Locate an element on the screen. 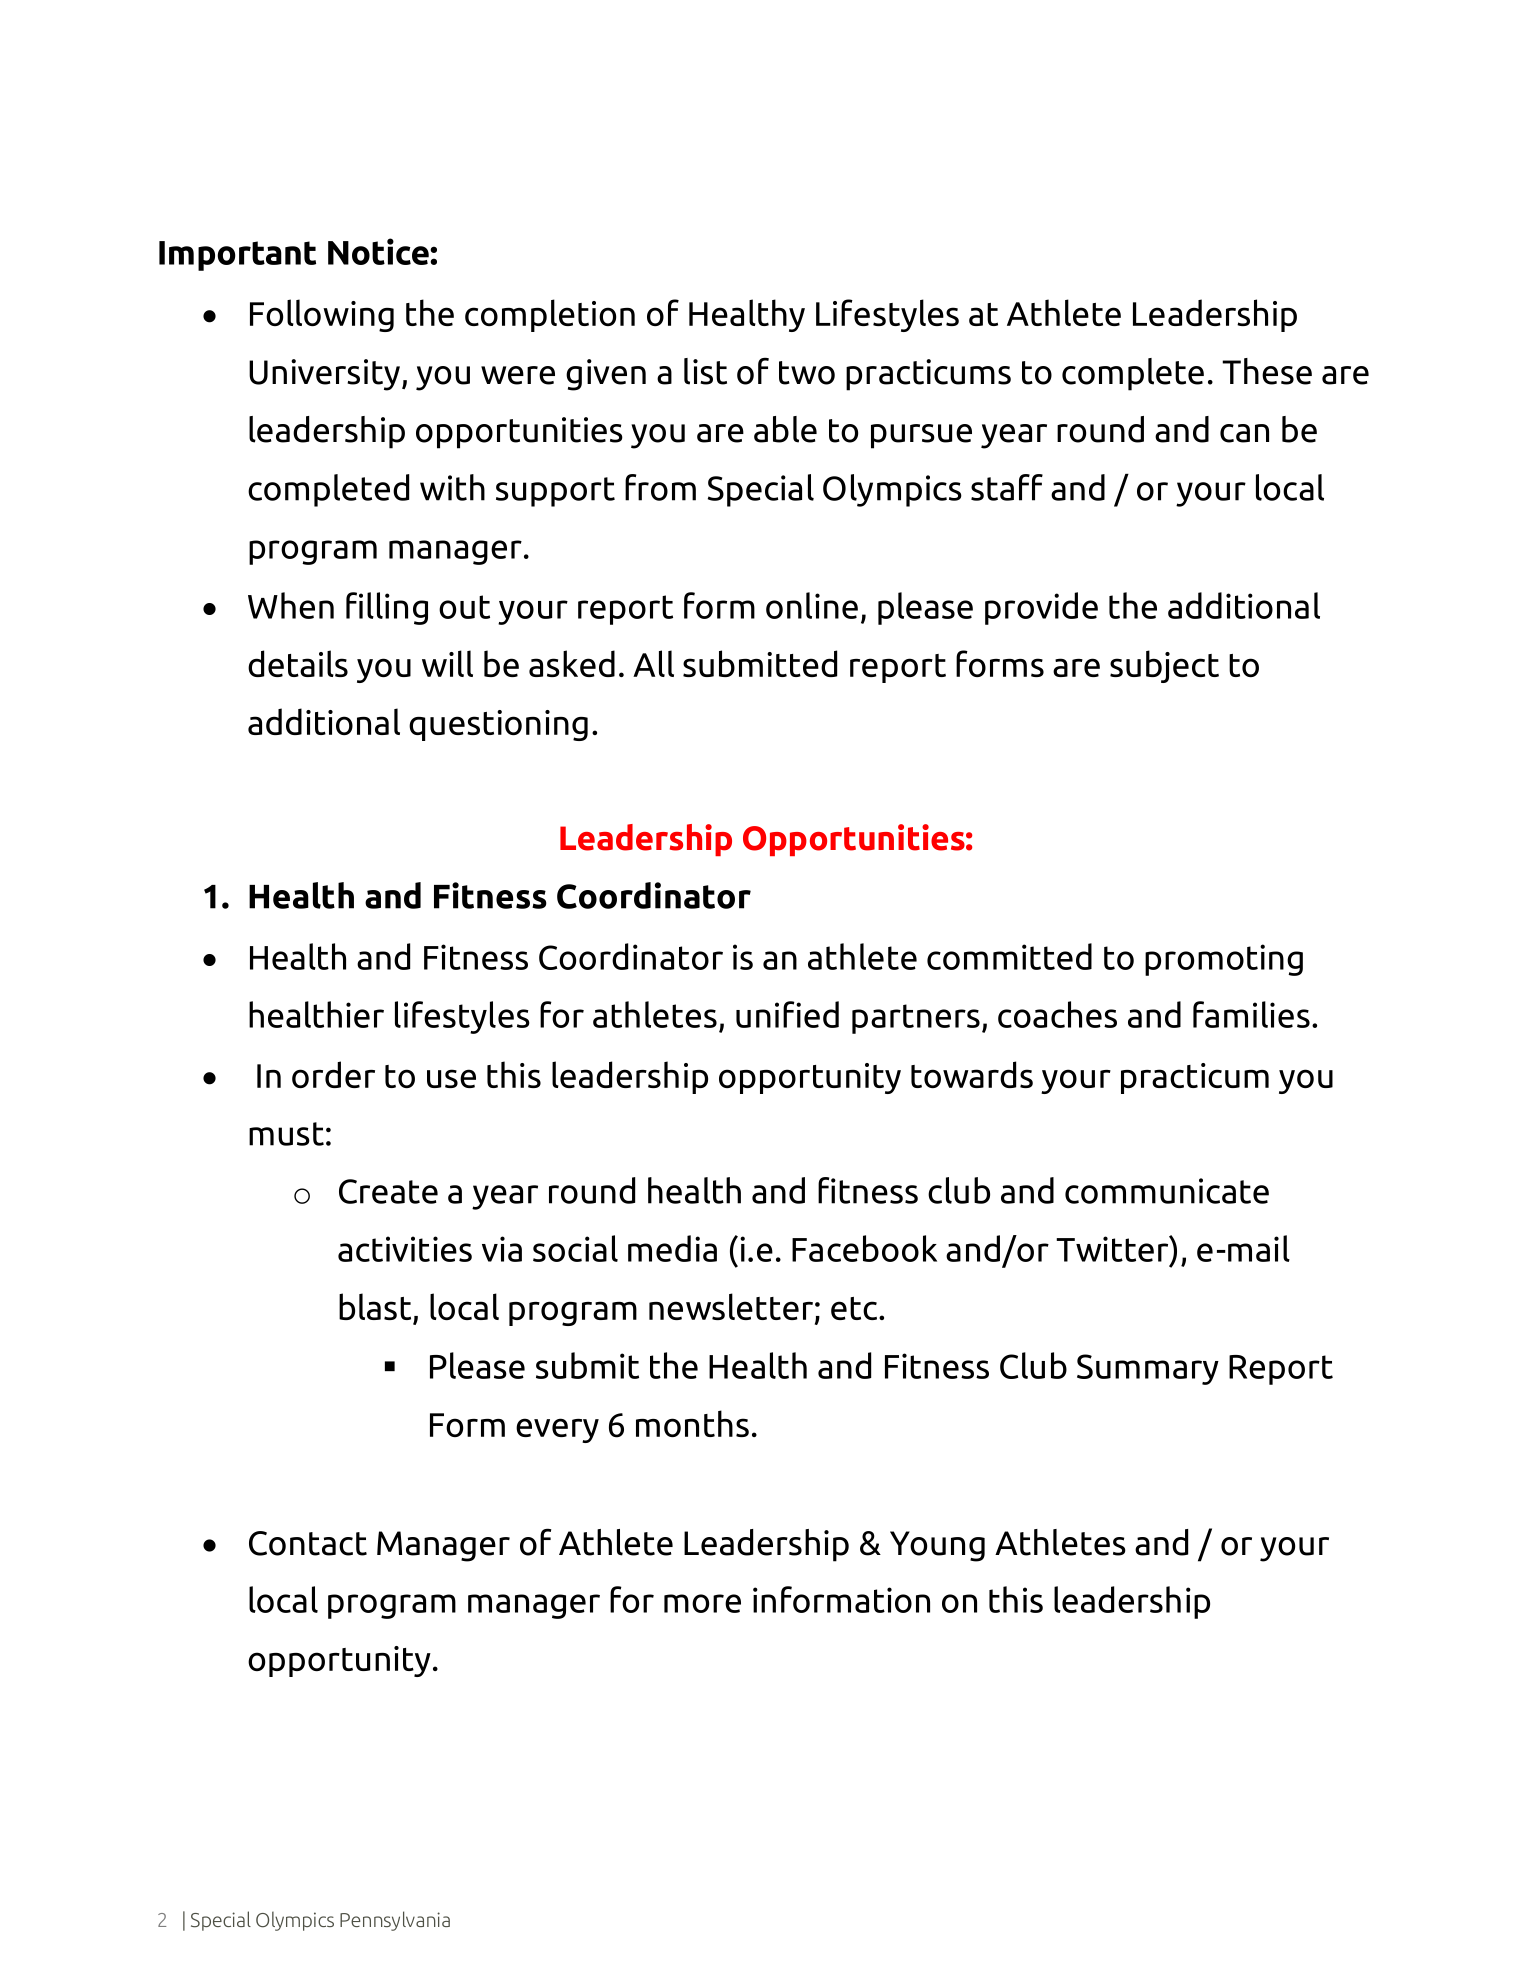 Image resolution: width=1530 pixels, height=1981 pixels. list is located at coordinates (705, 371).
